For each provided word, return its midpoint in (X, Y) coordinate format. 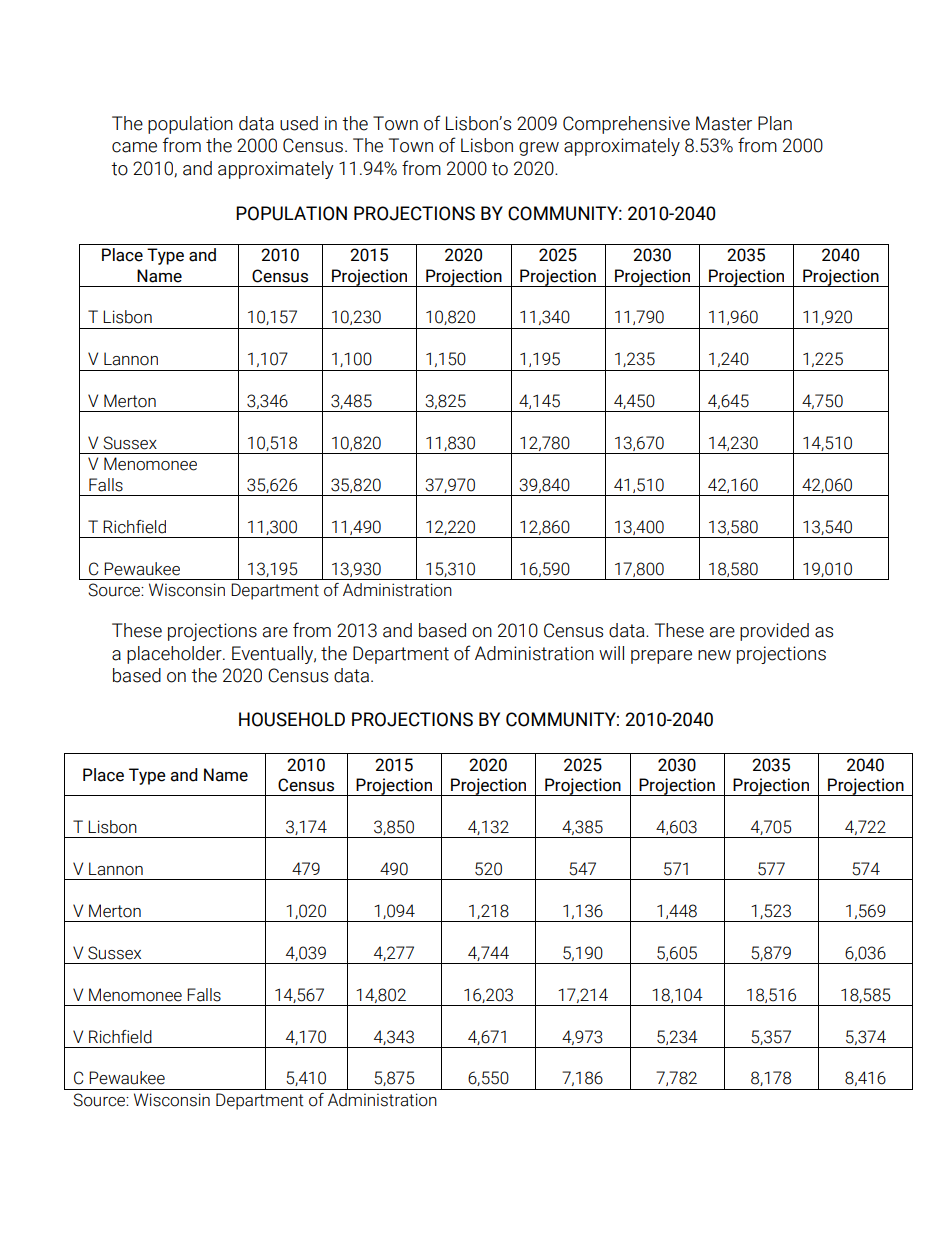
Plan (775, 123)
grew (539, 149)
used (299, 123)
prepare (661, 657)
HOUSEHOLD (292, 719)
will (611, 653)
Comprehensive (626, 125)
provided (774, 632)
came (134, 147)
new (714, 655)
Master (724, 123)
